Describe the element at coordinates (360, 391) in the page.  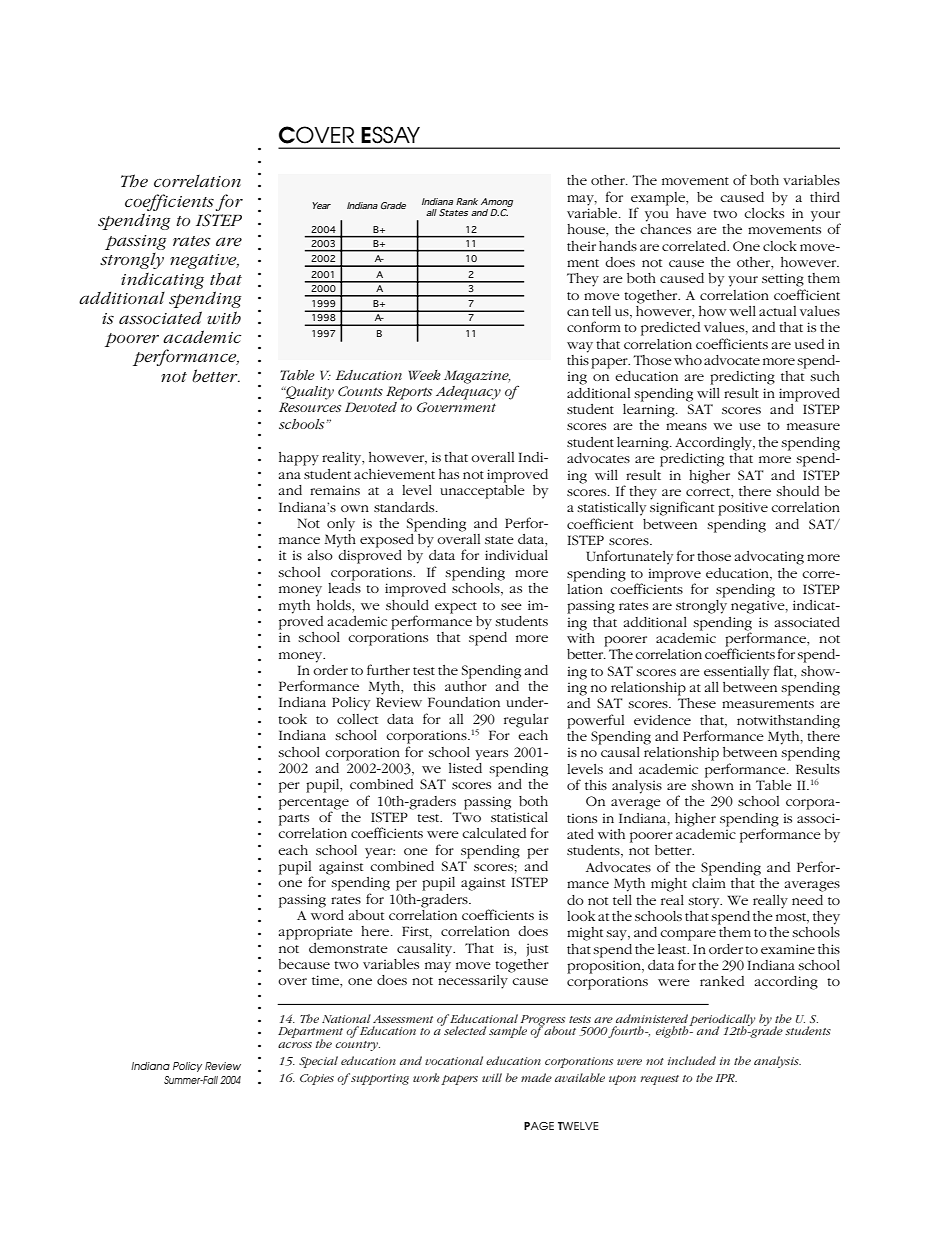
I see `Counts` at that location.
